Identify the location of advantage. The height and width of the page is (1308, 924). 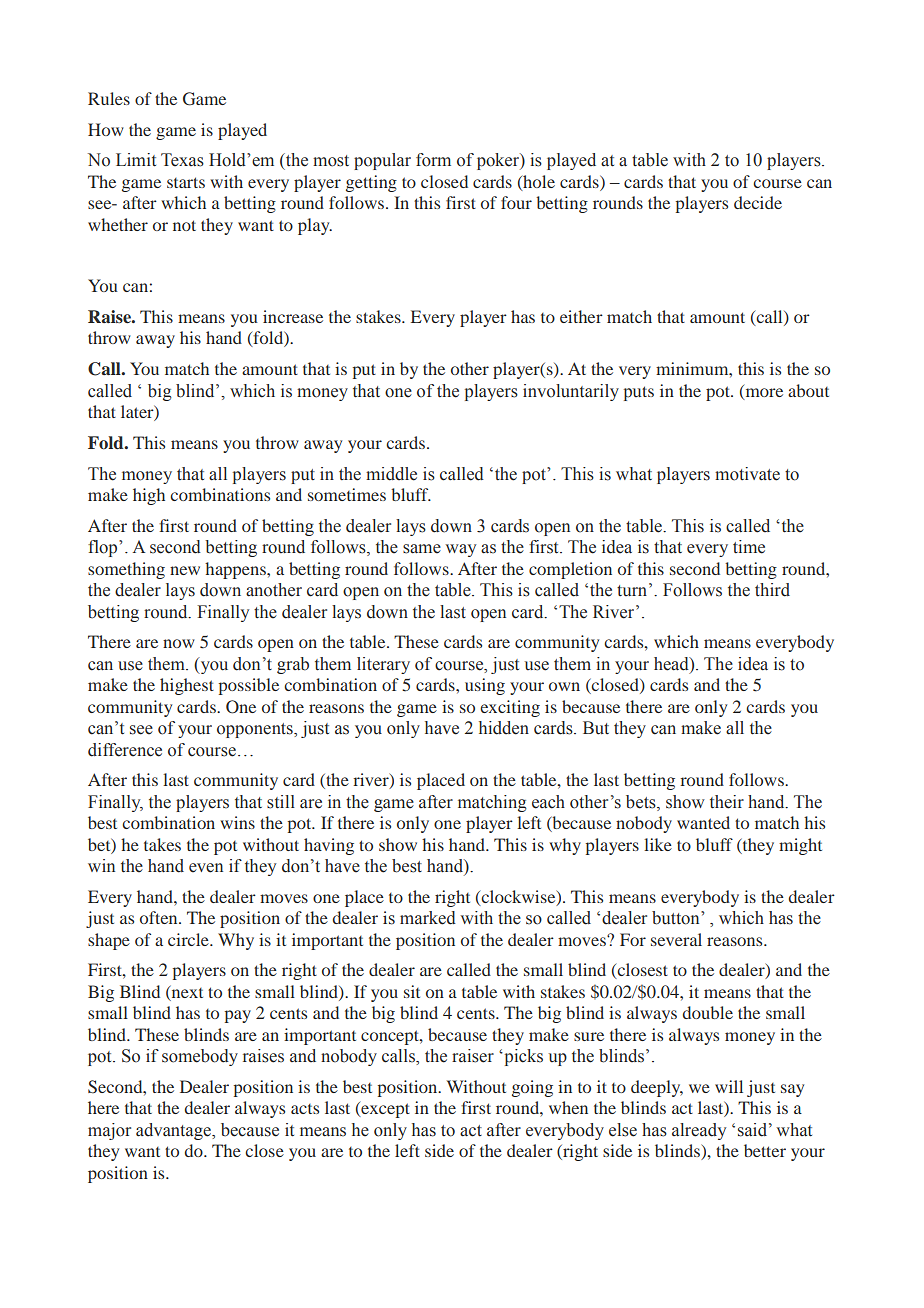
(174, 1131).
